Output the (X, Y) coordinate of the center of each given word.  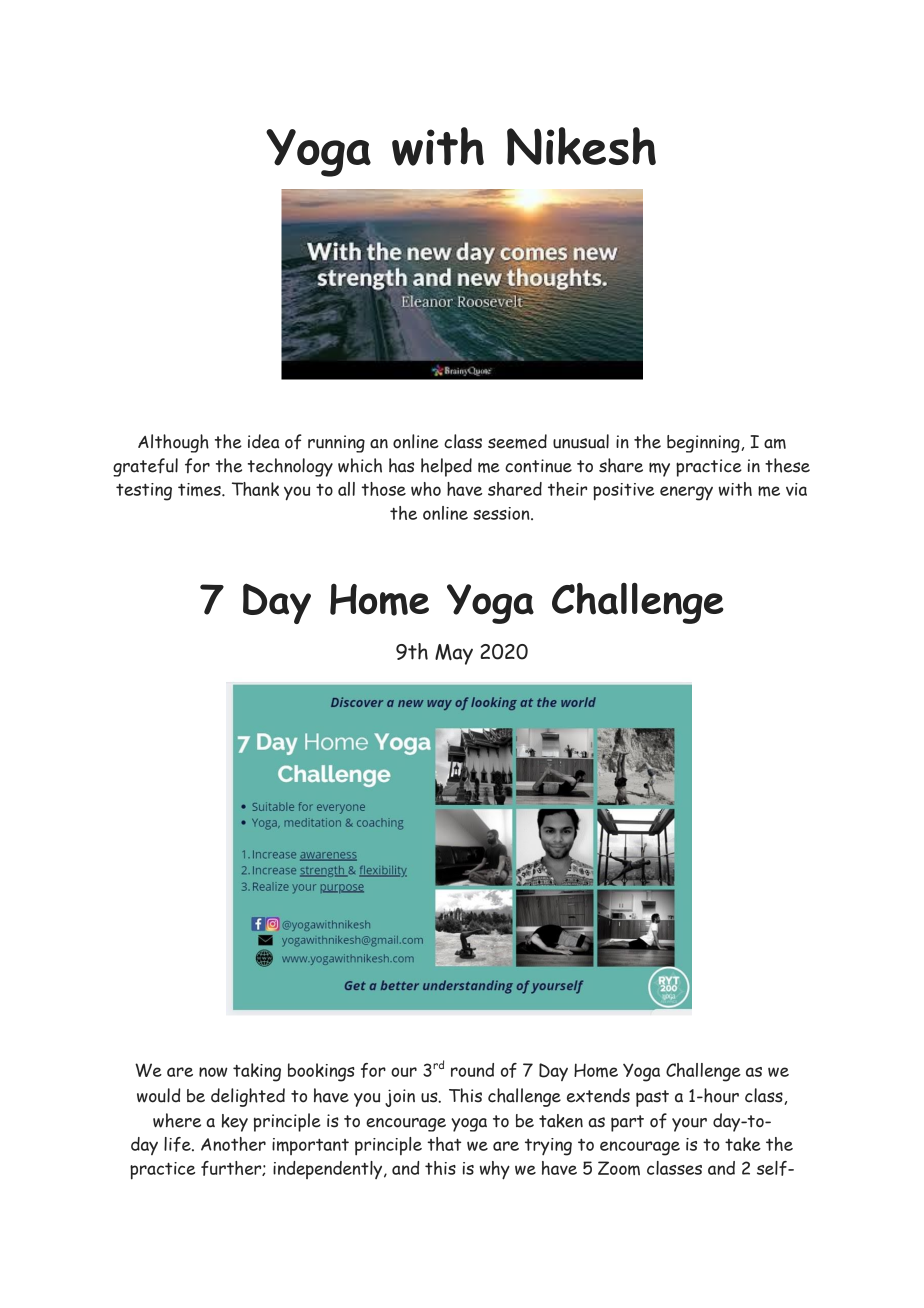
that (444, 1144)
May (454, 654)
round (472, 1070)
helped (446, 467)
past (652, 1098)
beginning (704, 444)
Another (233, 1144)
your (689, 1125)
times (200, 489)
